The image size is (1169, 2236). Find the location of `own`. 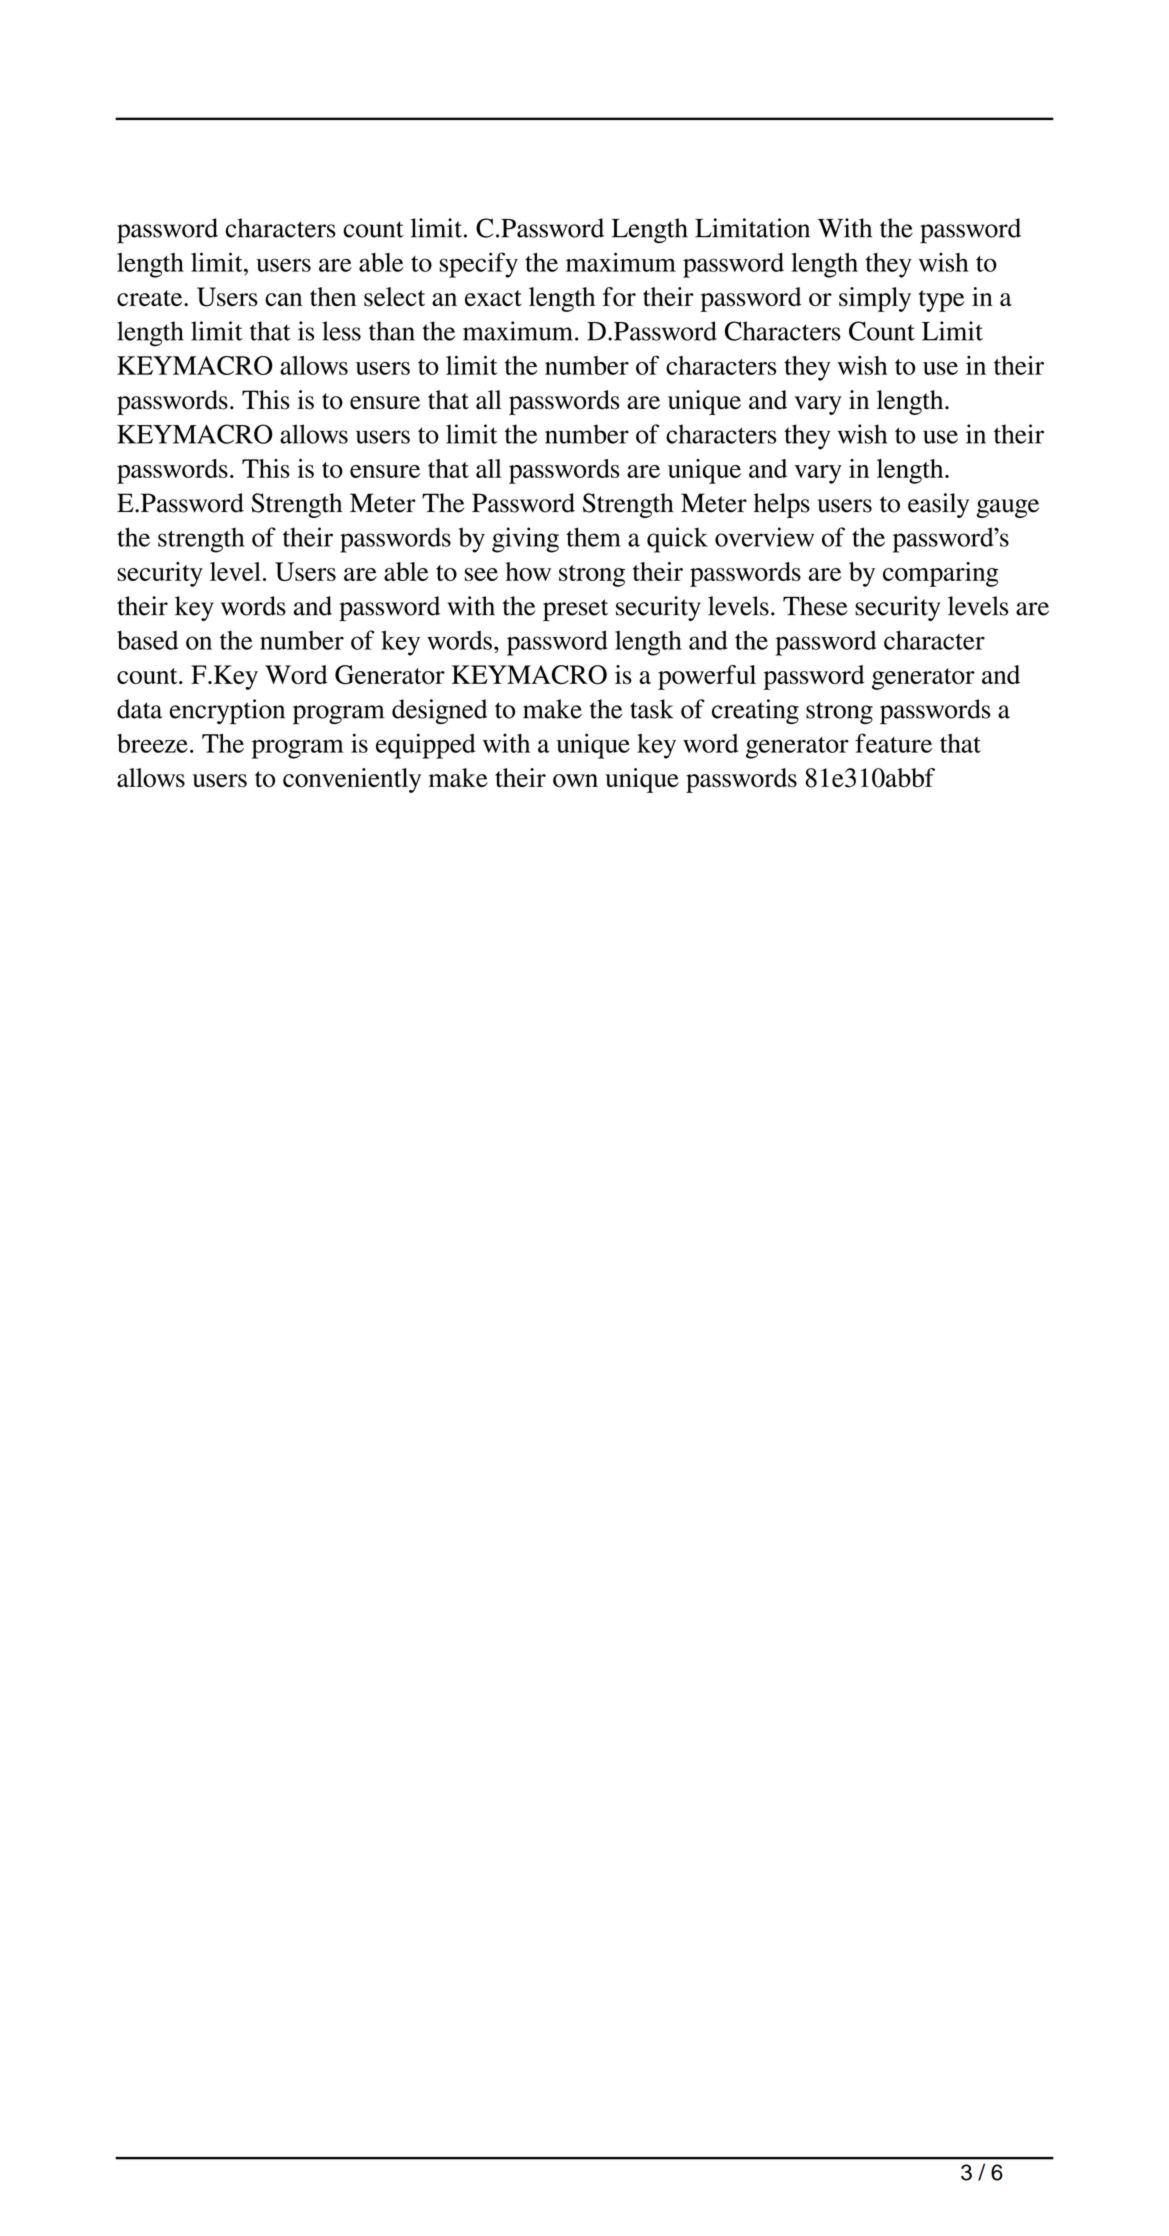

own is located at coordinates (575, 781).
